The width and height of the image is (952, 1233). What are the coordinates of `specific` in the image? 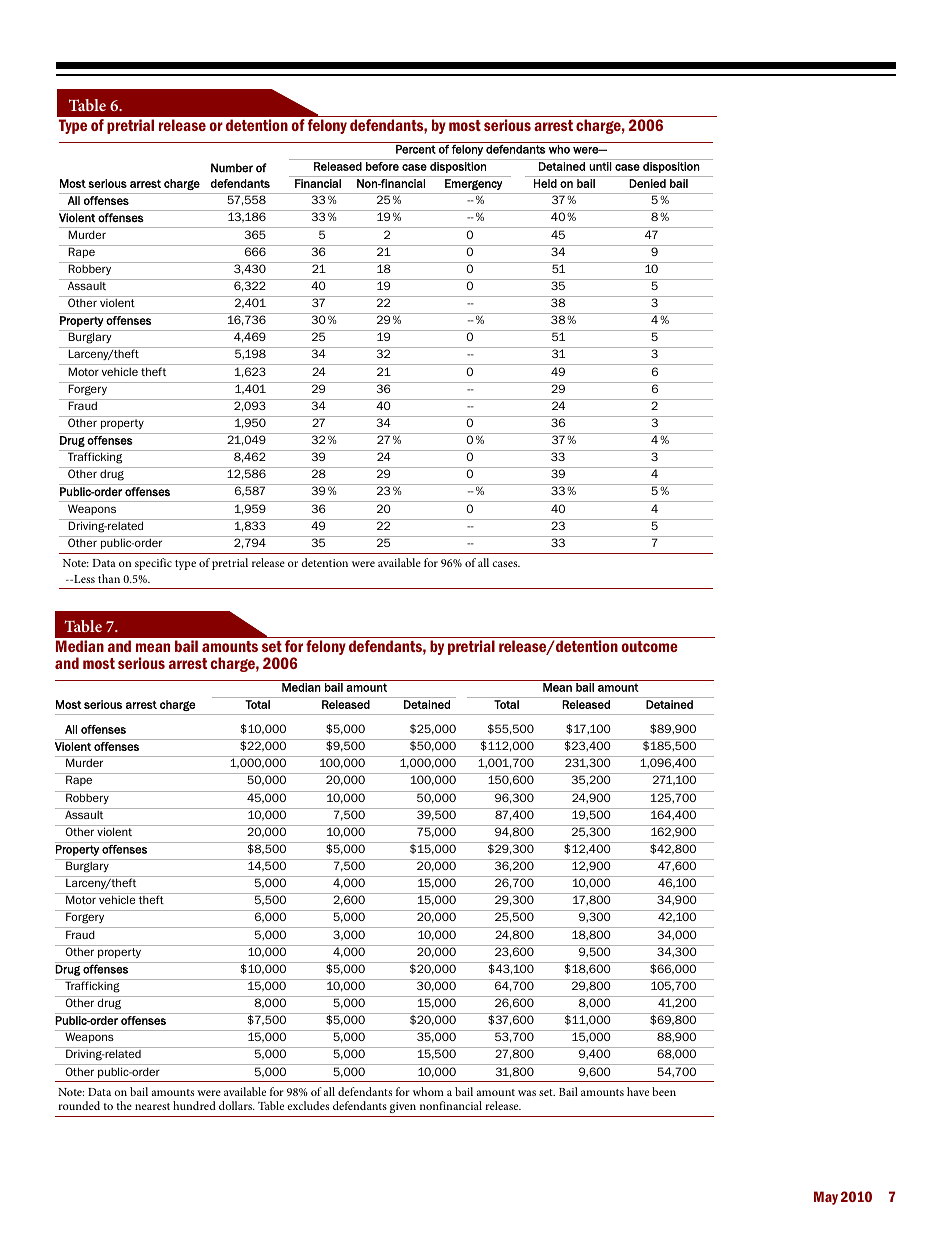 It's located at (153, 564).
